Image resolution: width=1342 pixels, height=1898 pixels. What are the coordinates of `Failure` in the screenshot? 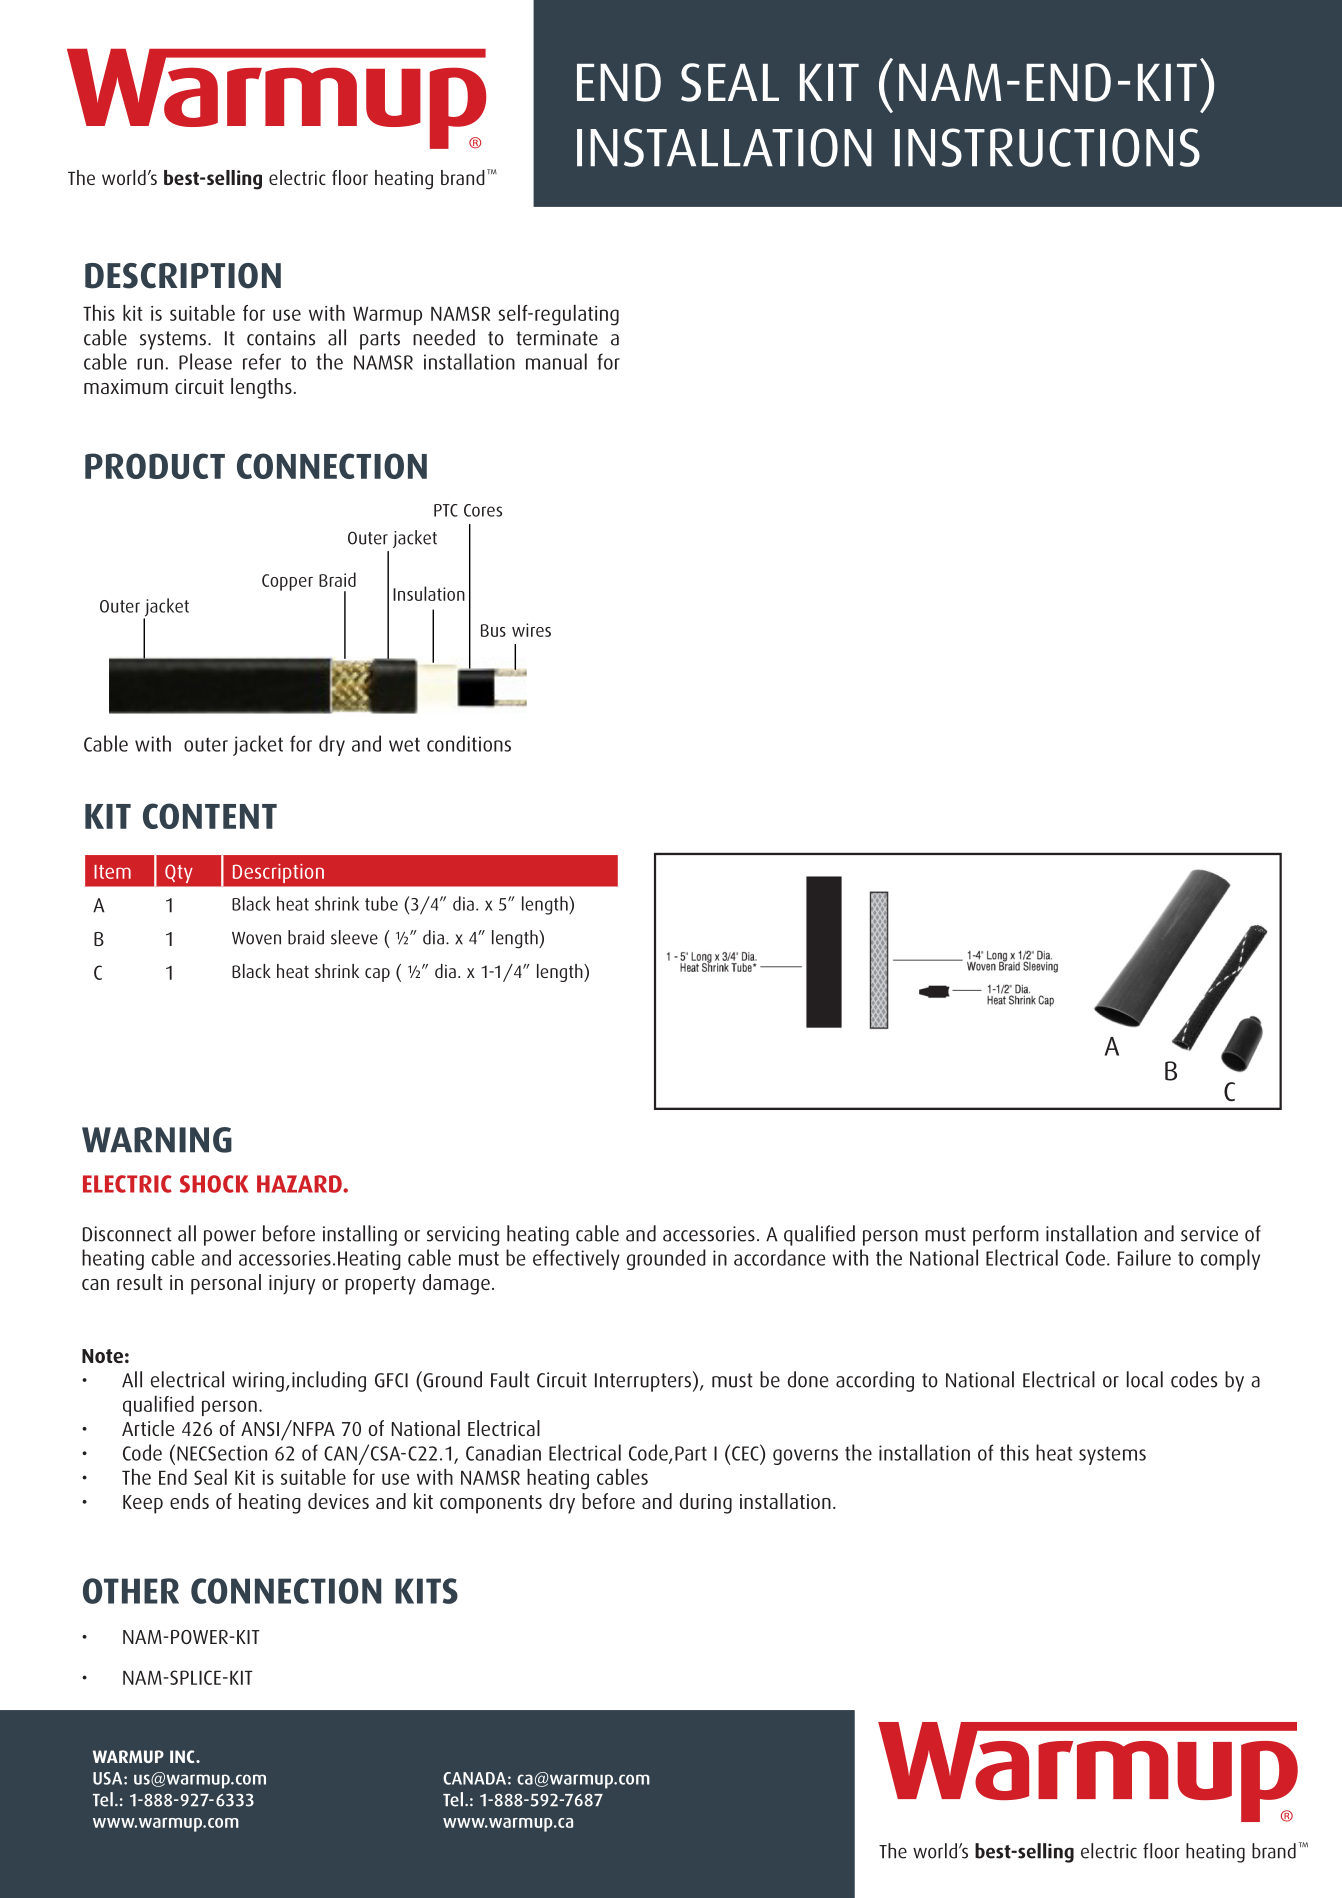 It's located at (1144, 1257).
